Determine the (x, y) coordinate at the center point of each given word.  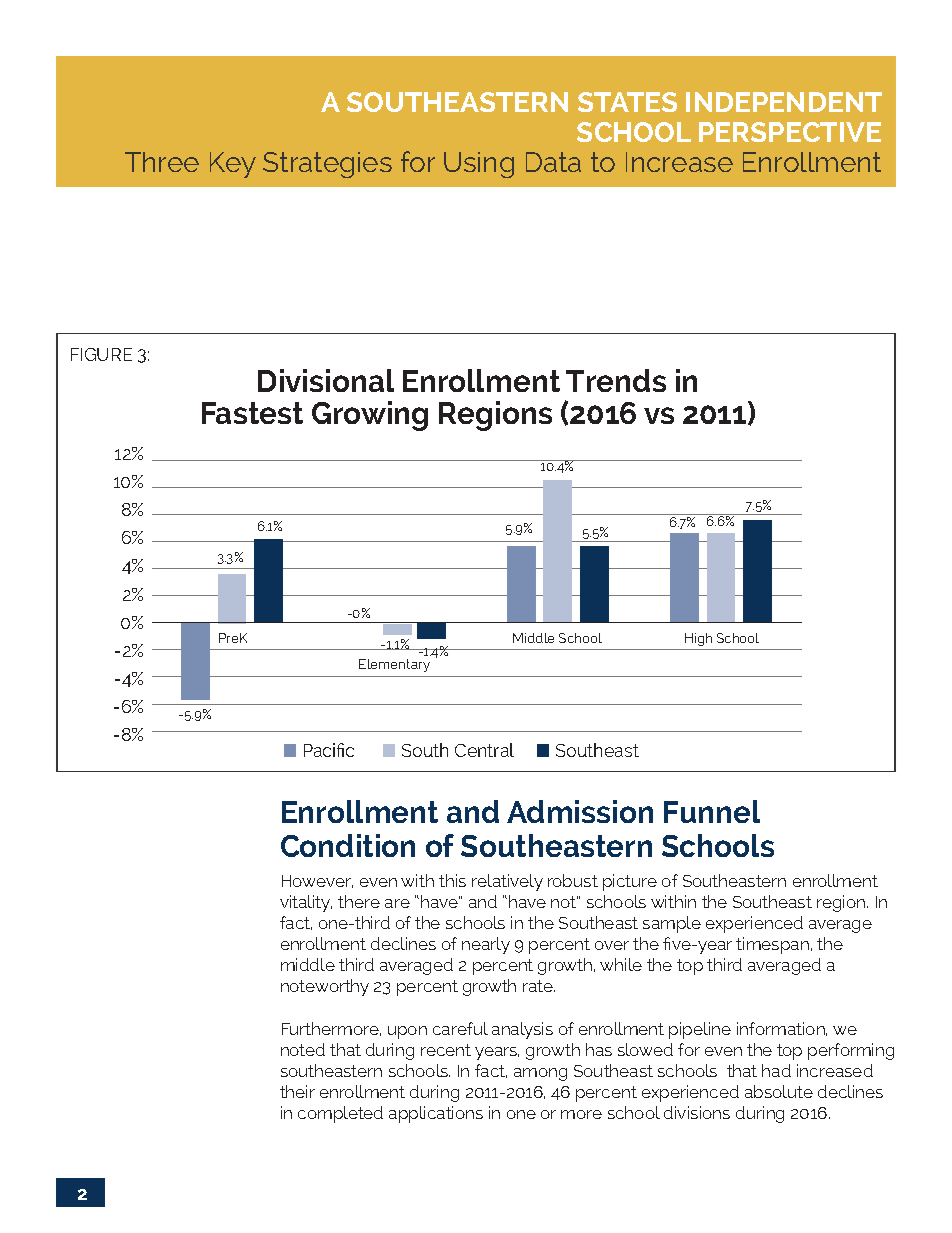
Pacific (329, 750)
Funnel (712, 811)
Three (162, 162)
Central (484, 750)
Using (479, 165)
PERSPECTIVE (790, 132)
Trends (616, 380)
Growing (370, 416)
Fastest (252, 413)
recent (446, 1050)
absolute (779, 1091)
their (297, 1091)
